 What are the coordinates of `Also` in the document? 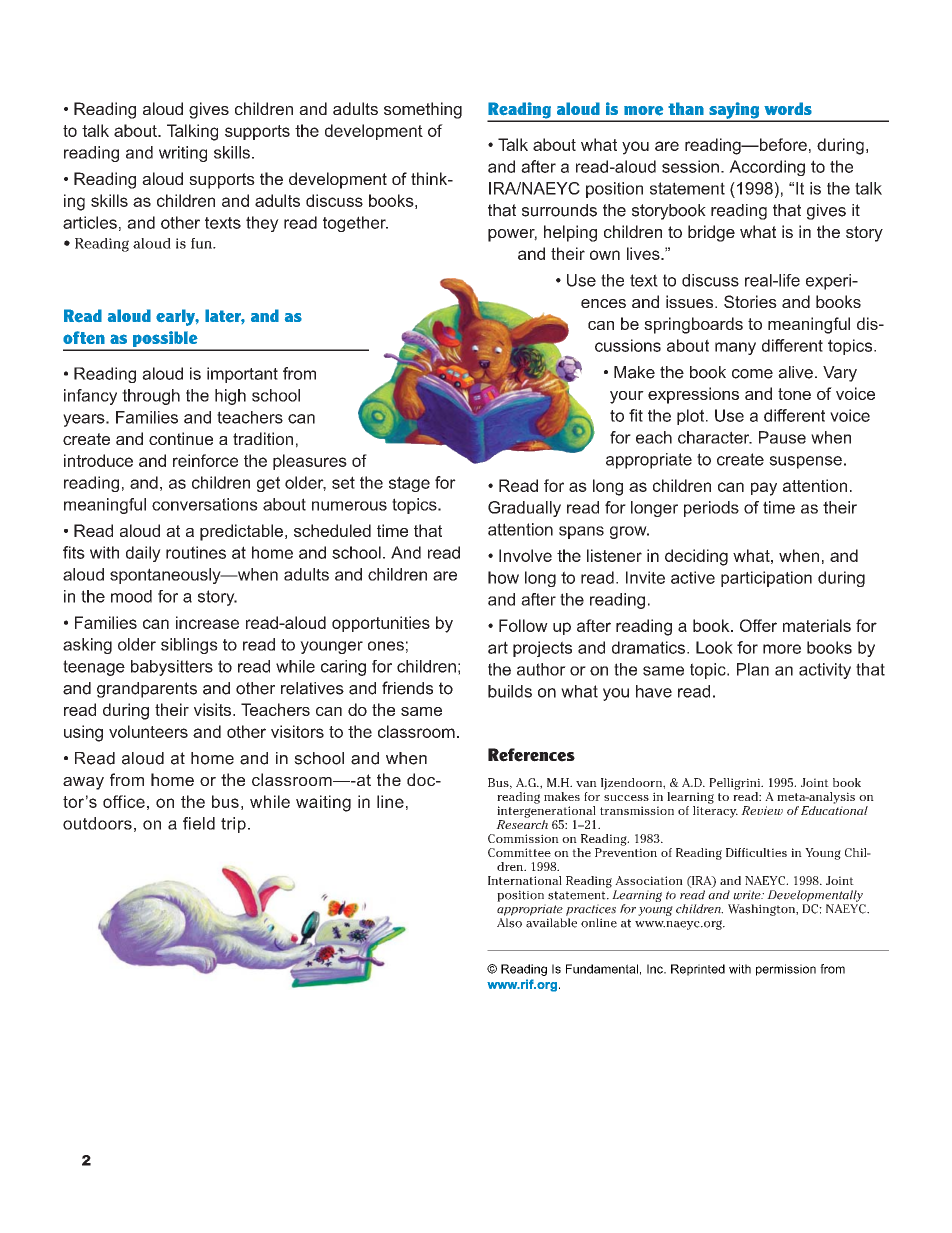 It's located at (509, 923).
